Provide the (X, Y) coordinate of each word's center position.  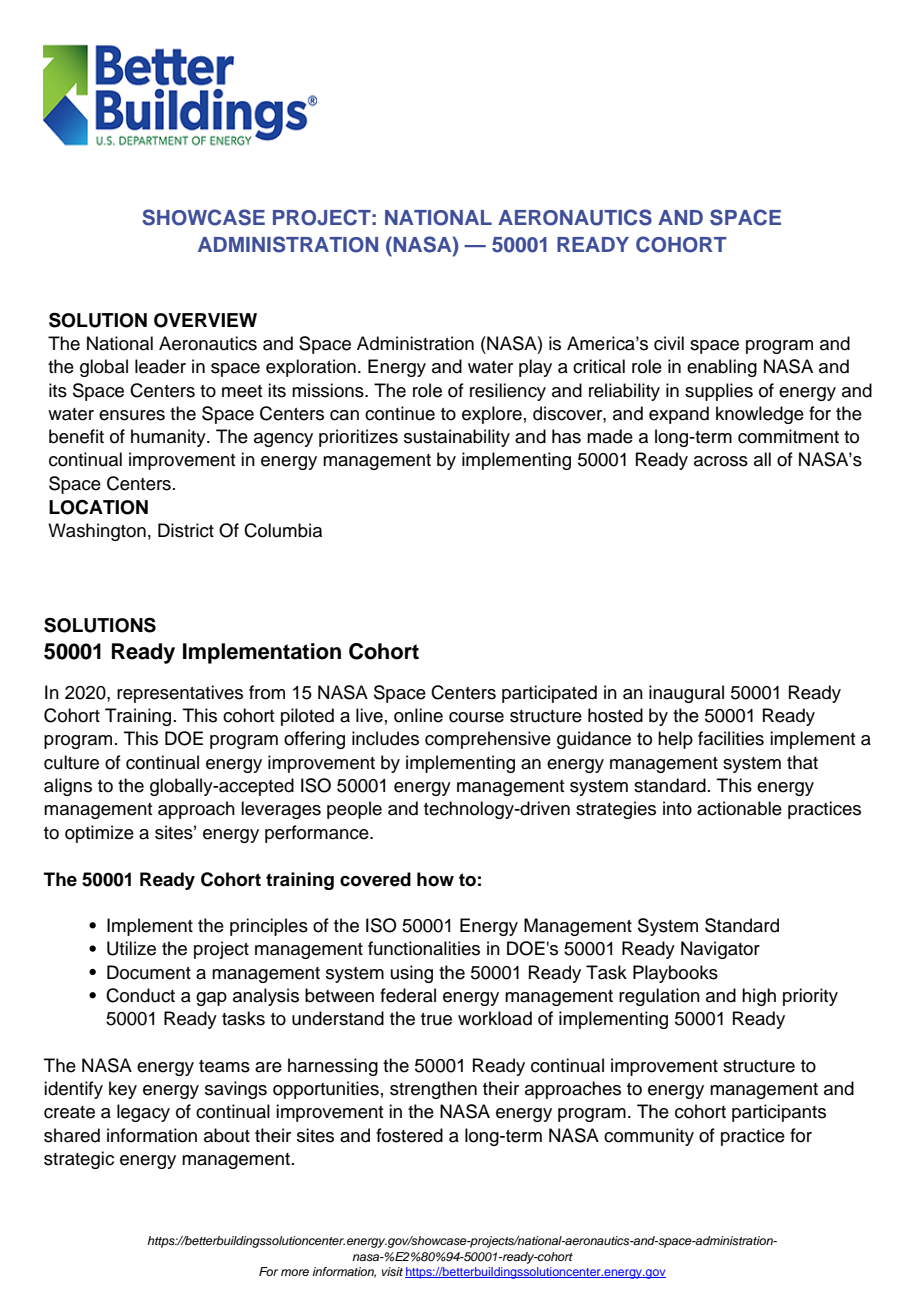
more (295, 1272)
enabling (722, 368)
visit (392, 1271)
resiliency (508, 392)
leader (160, 366)
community (649, 1137)
